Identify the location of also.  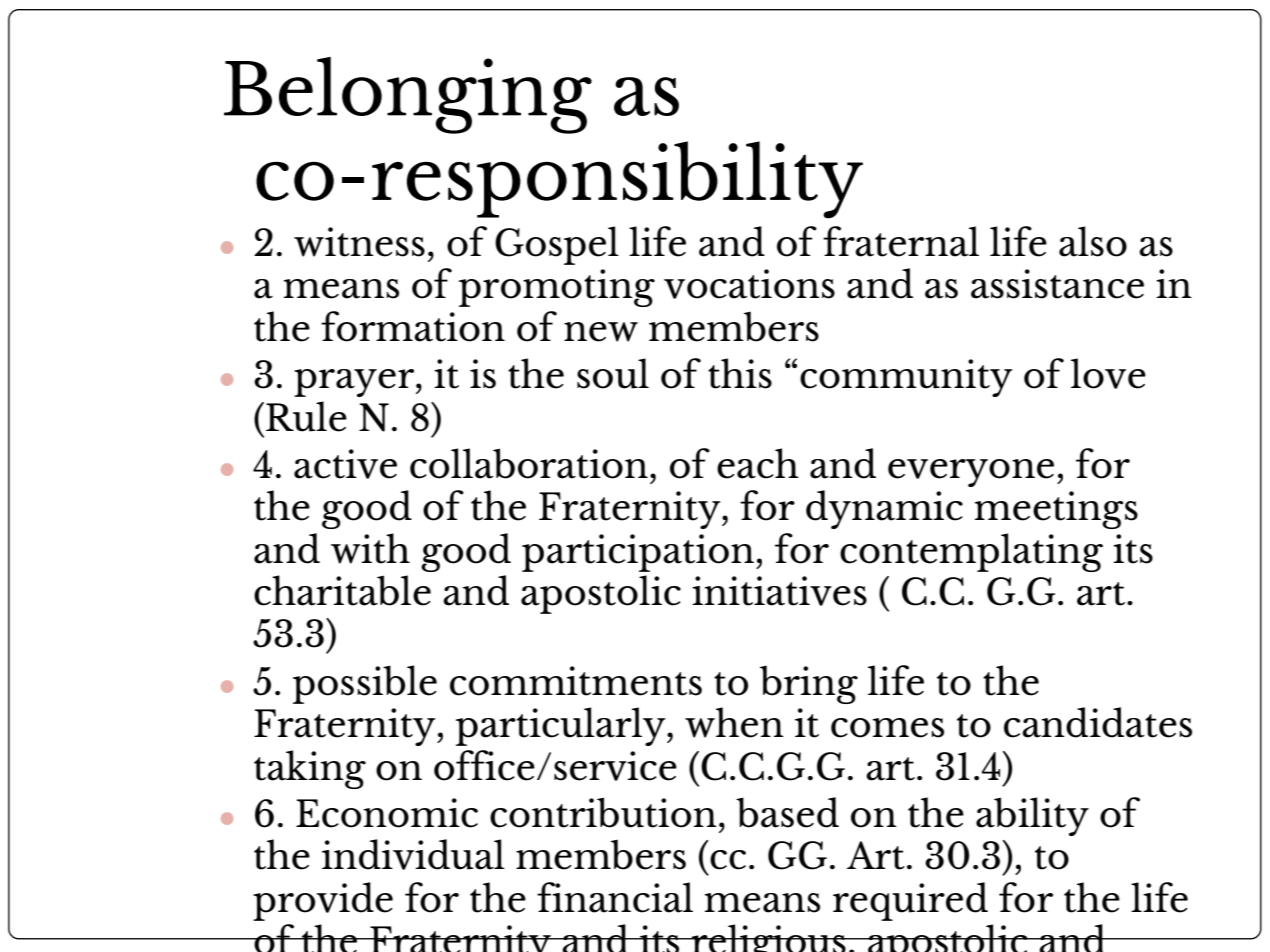
(1093, 241).
